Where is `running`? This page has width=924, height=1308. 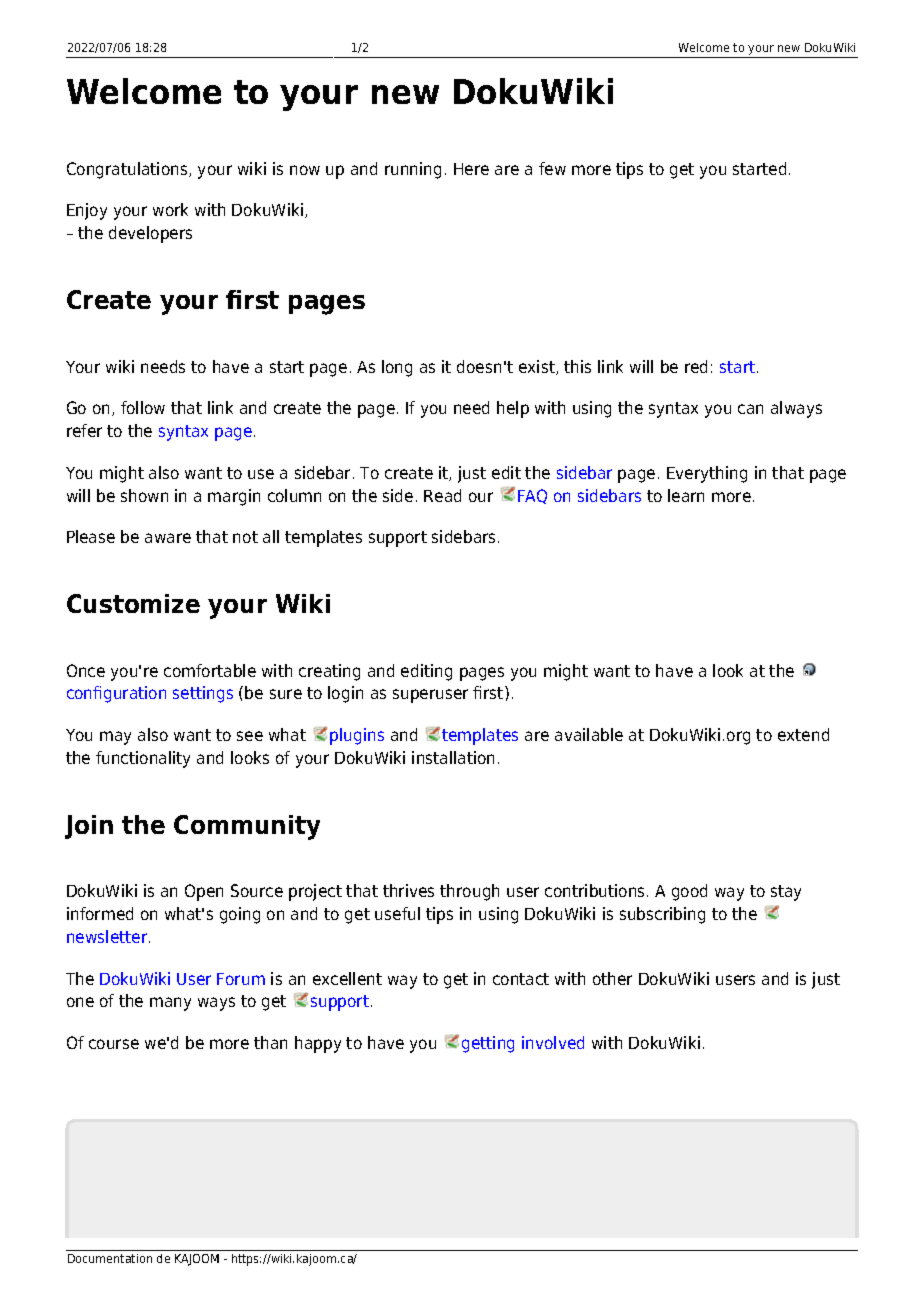 running is located at coordinates (413, 170).
